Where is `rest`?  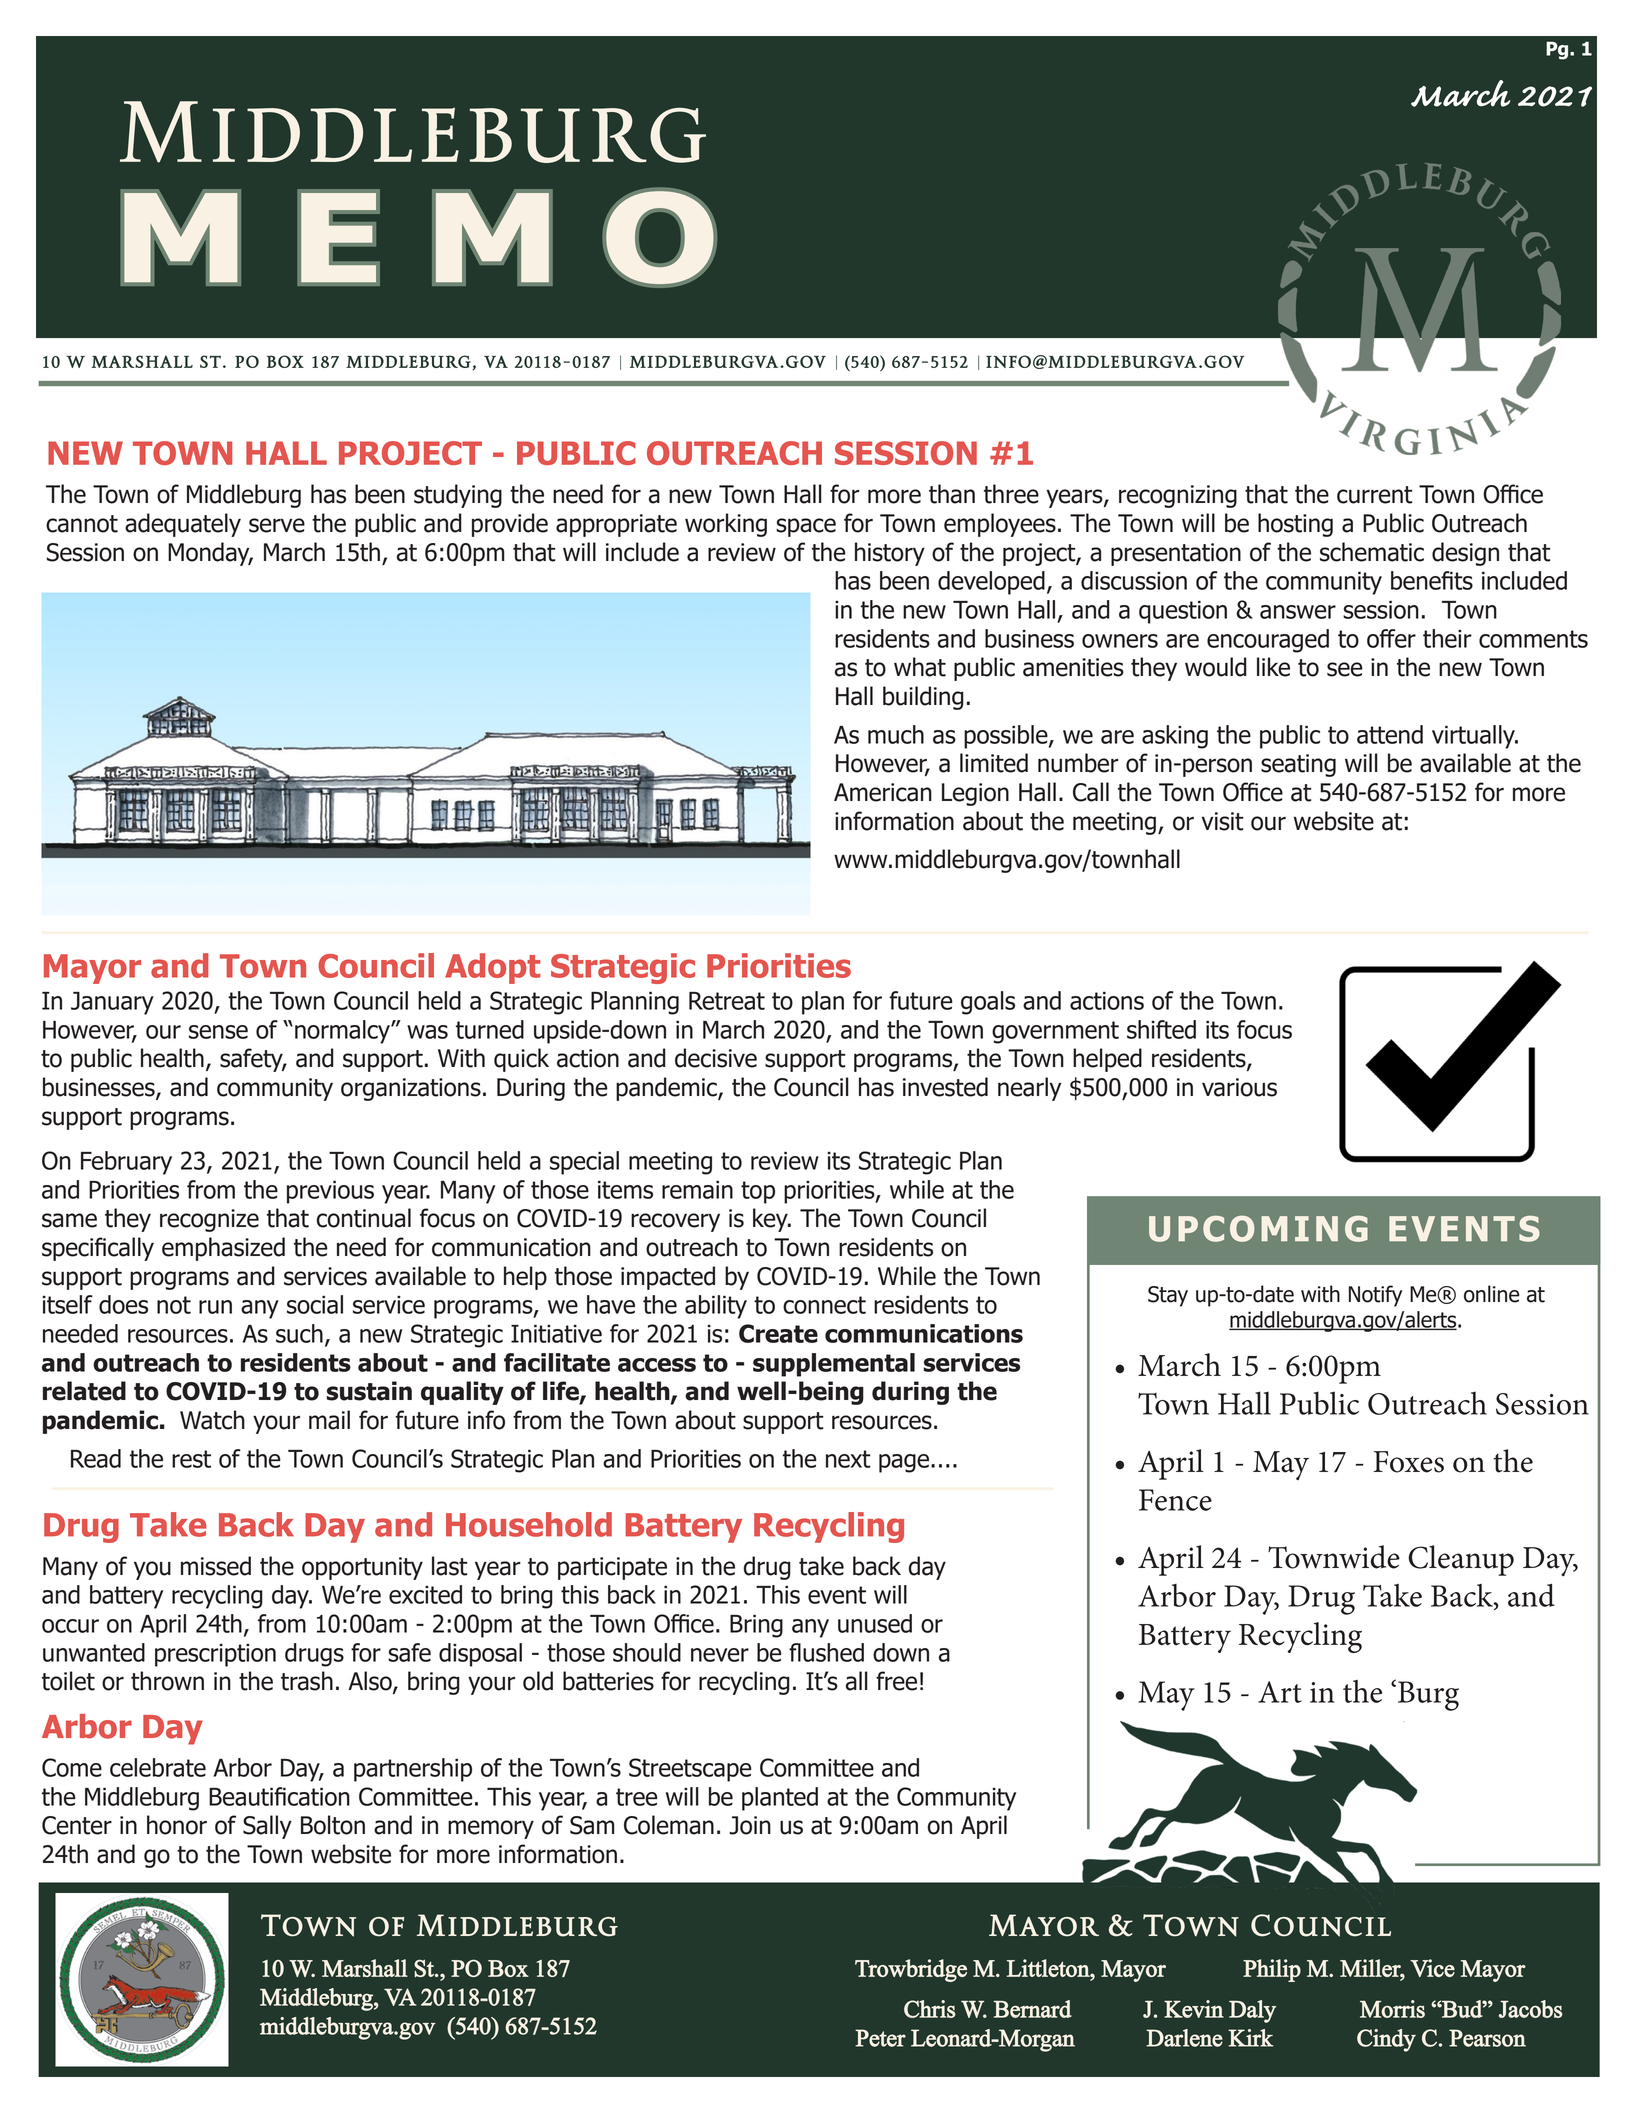 rest is located at coordinates (191, 1459).
